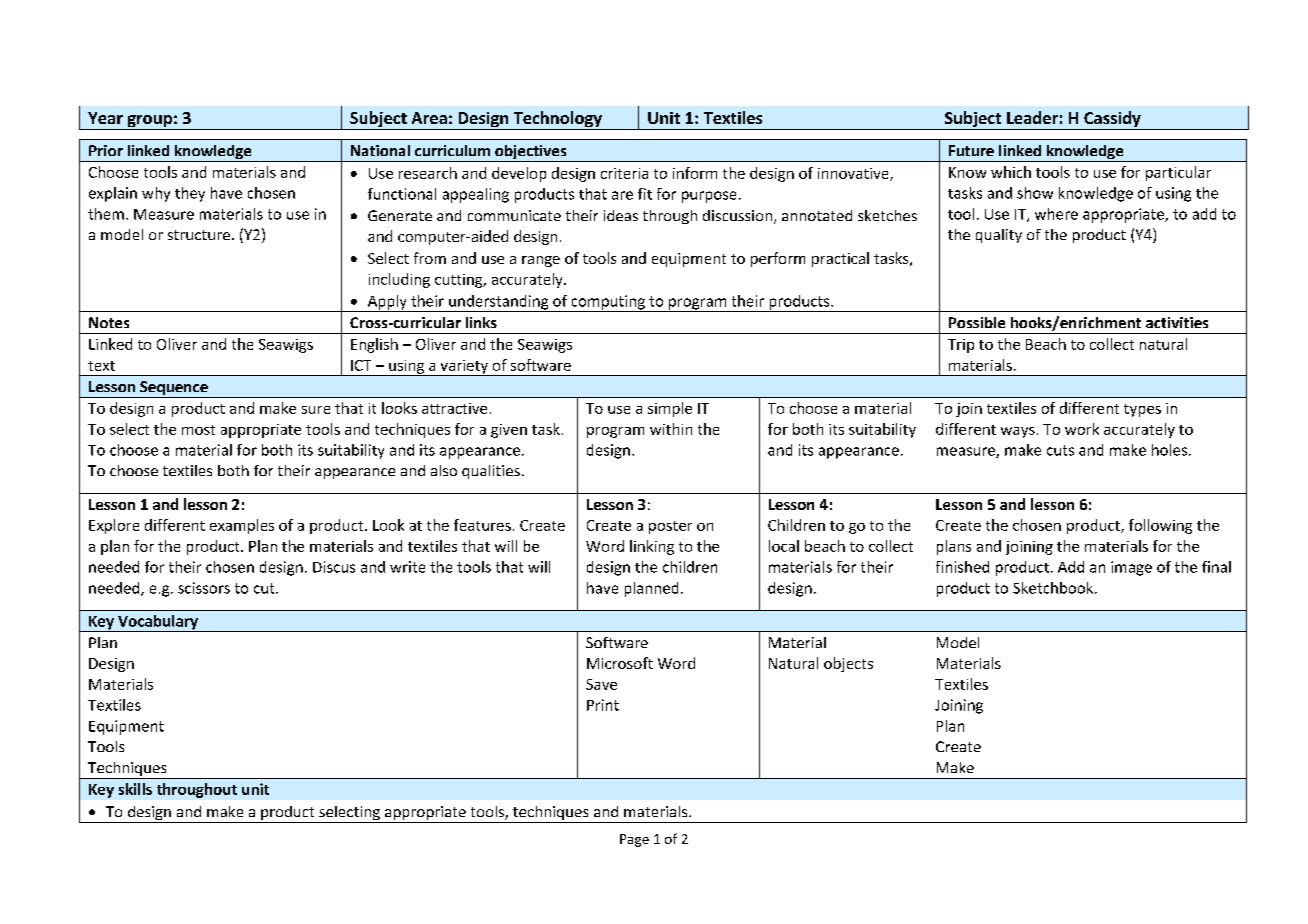  What do you see at coordinates (1112, 120) in the screenshot?
I see `Cassidy` at bounding box center [1112, 120].
